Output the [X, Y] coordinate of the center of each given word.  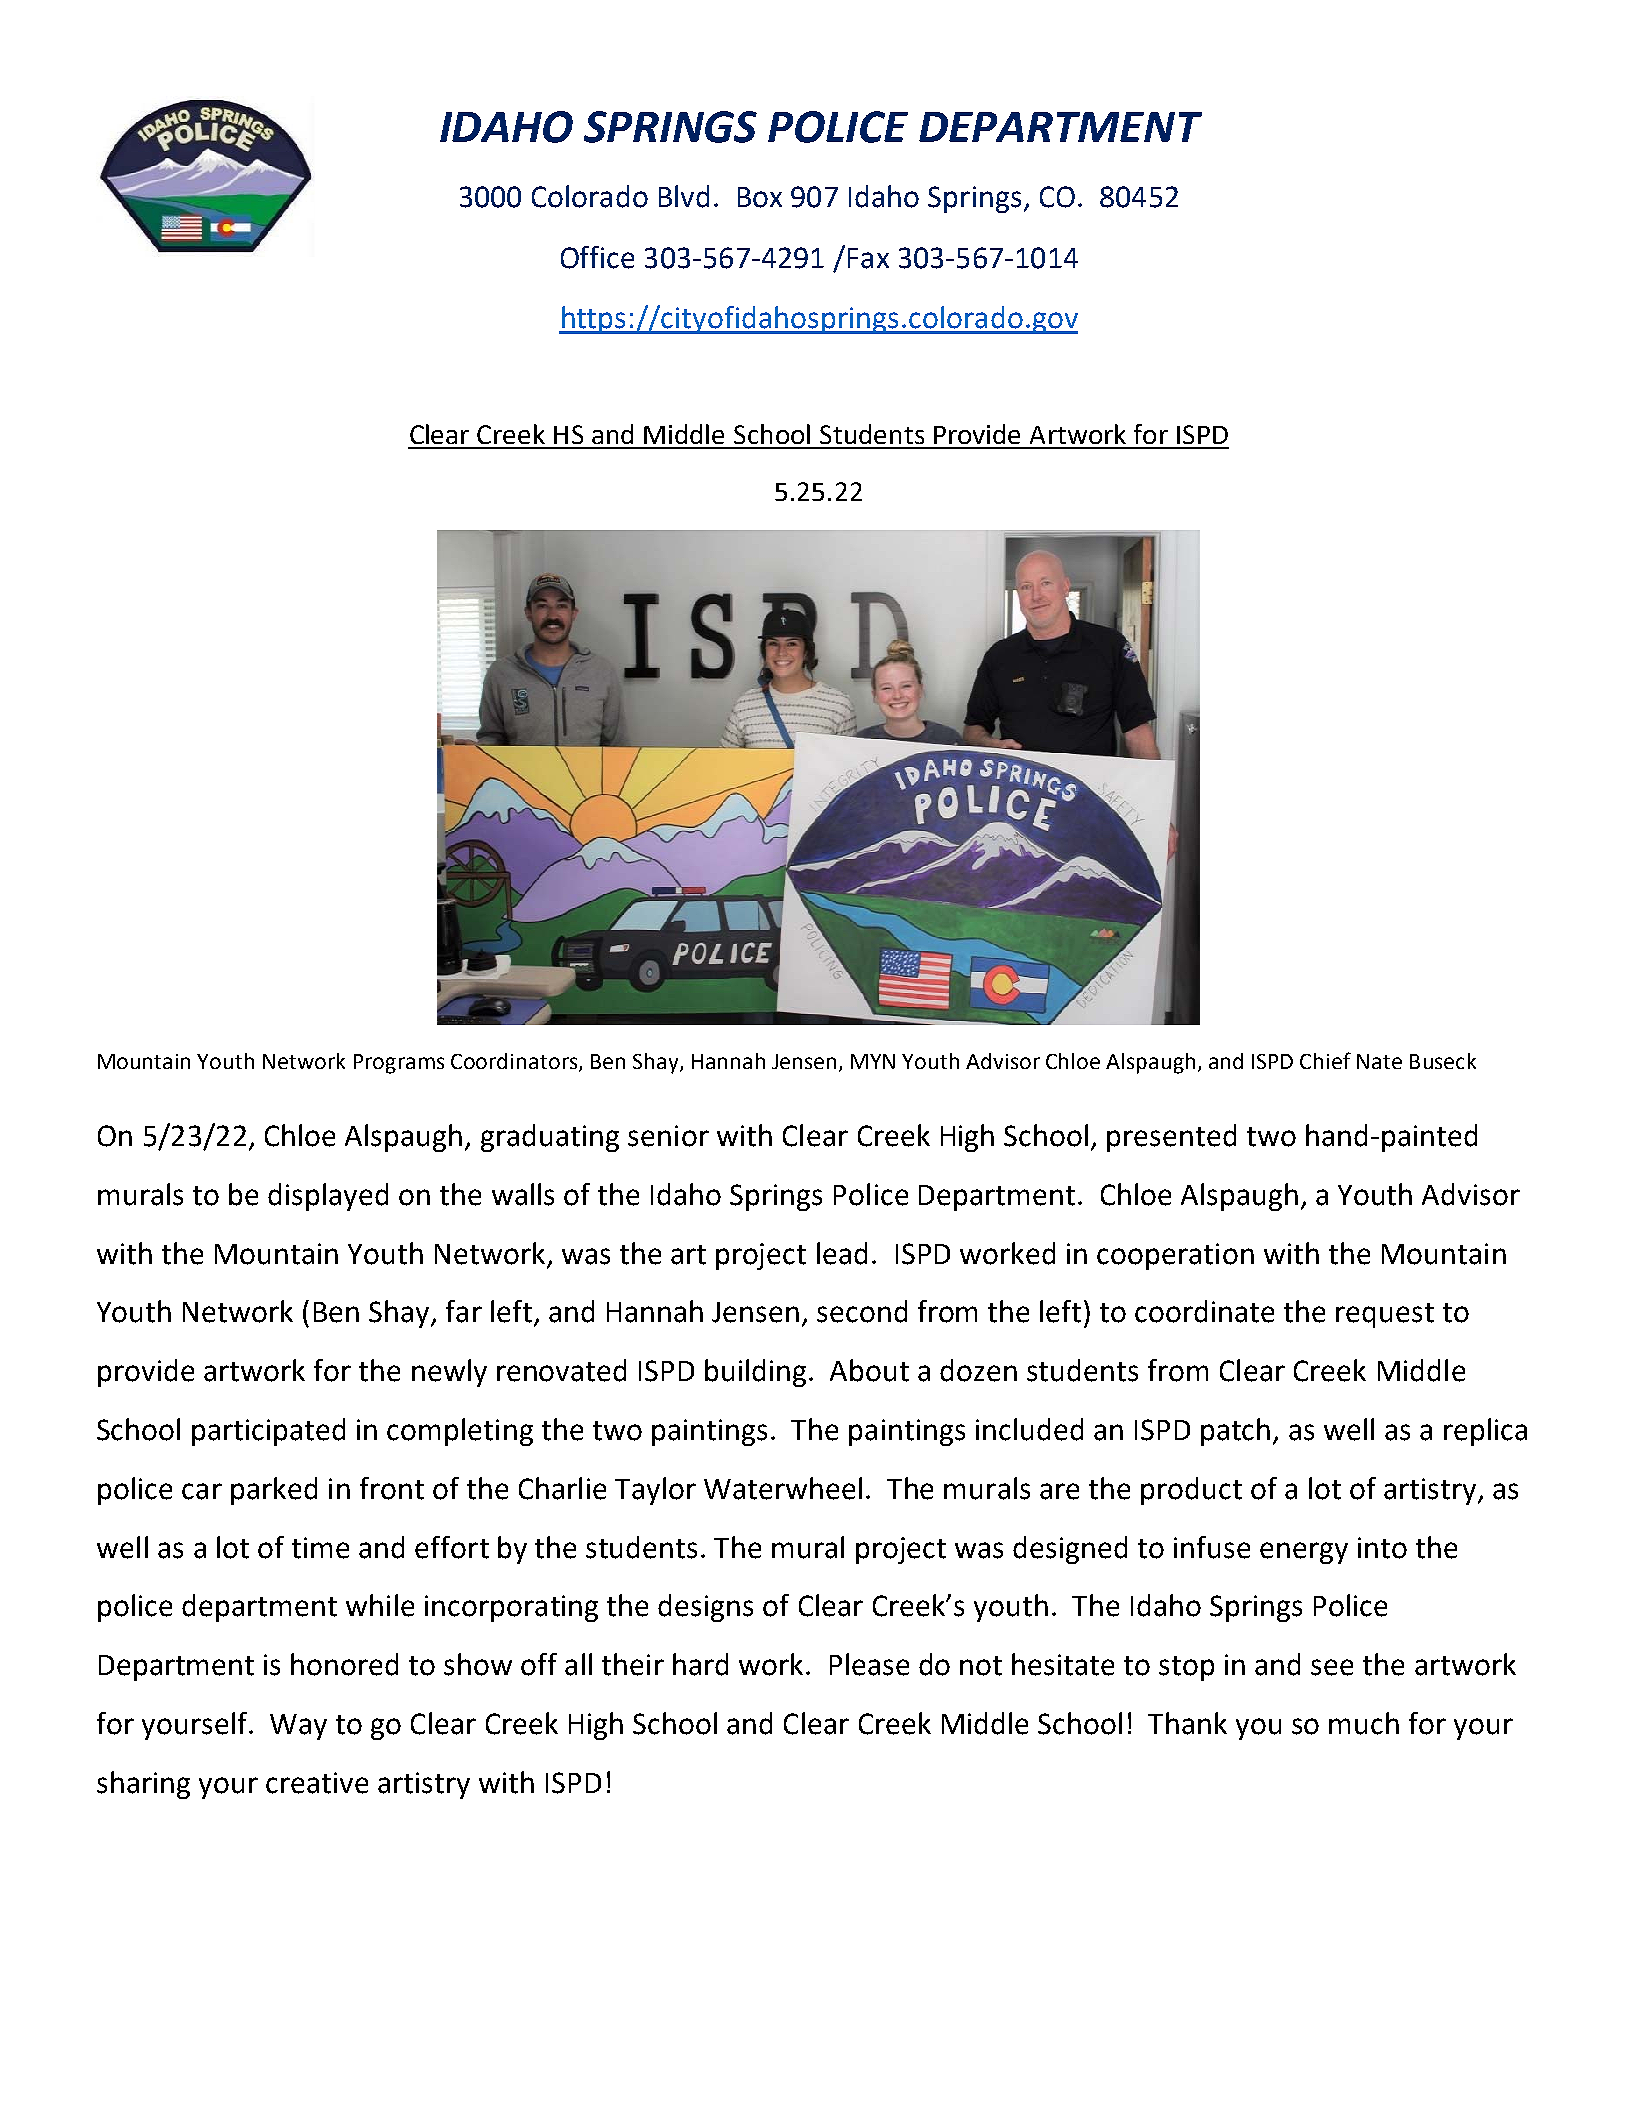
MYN [873, 1061]
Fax [868, 258]
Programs [399, 1064]
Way [298, 1727]
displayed [328, 1197]
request [1385, 1315]
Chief [1325, 1060]
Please [869, 1664]
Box [760, 197]
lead [842, 1253]
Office [597, 257]
